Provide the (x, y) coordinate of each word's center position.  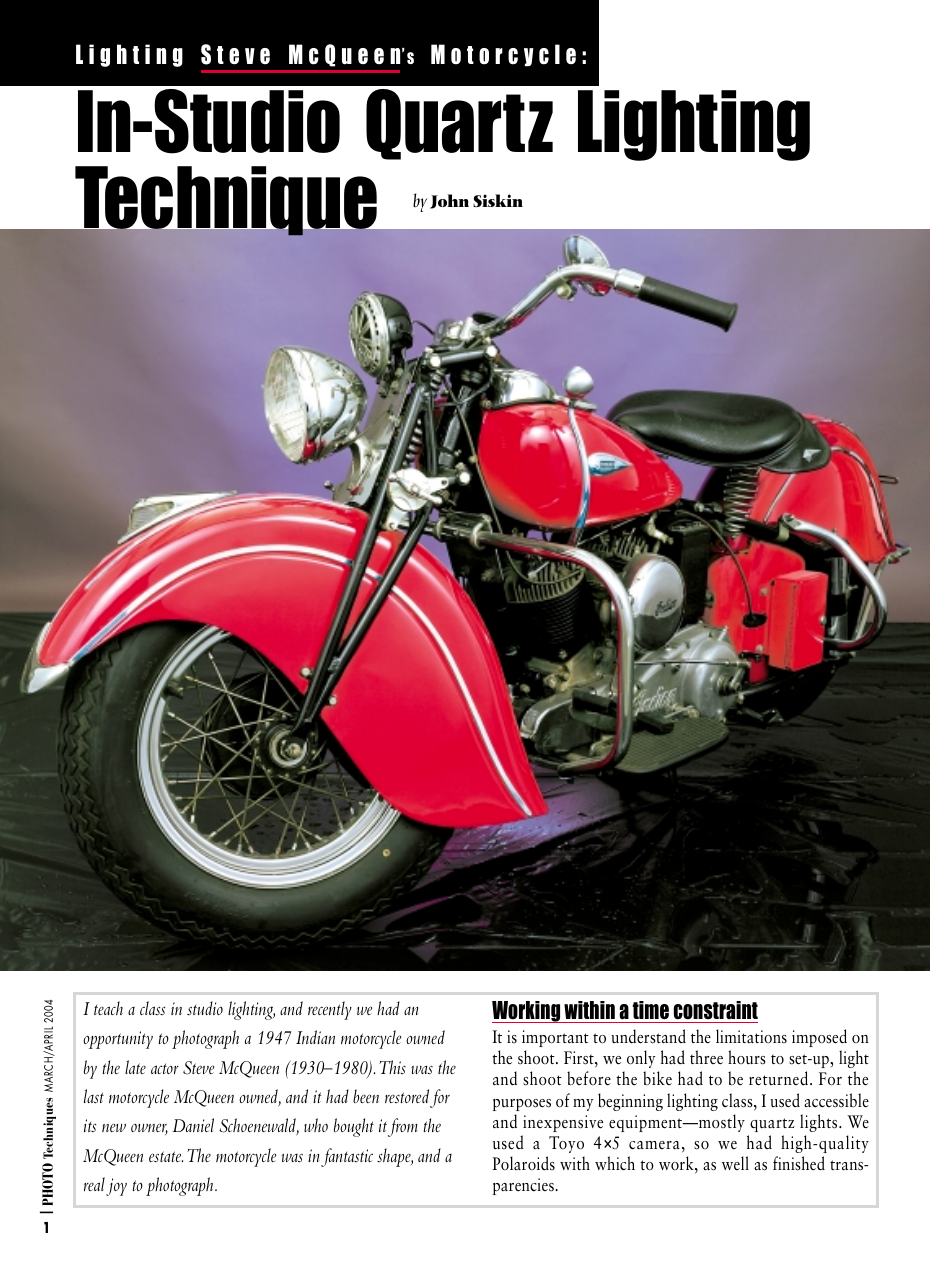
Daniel (193, 1125)
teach (108, 1008)
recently (330, 1010)
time (650, 1012)
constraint (714, 1012)
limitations (751, 1036)
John (449, 201)
